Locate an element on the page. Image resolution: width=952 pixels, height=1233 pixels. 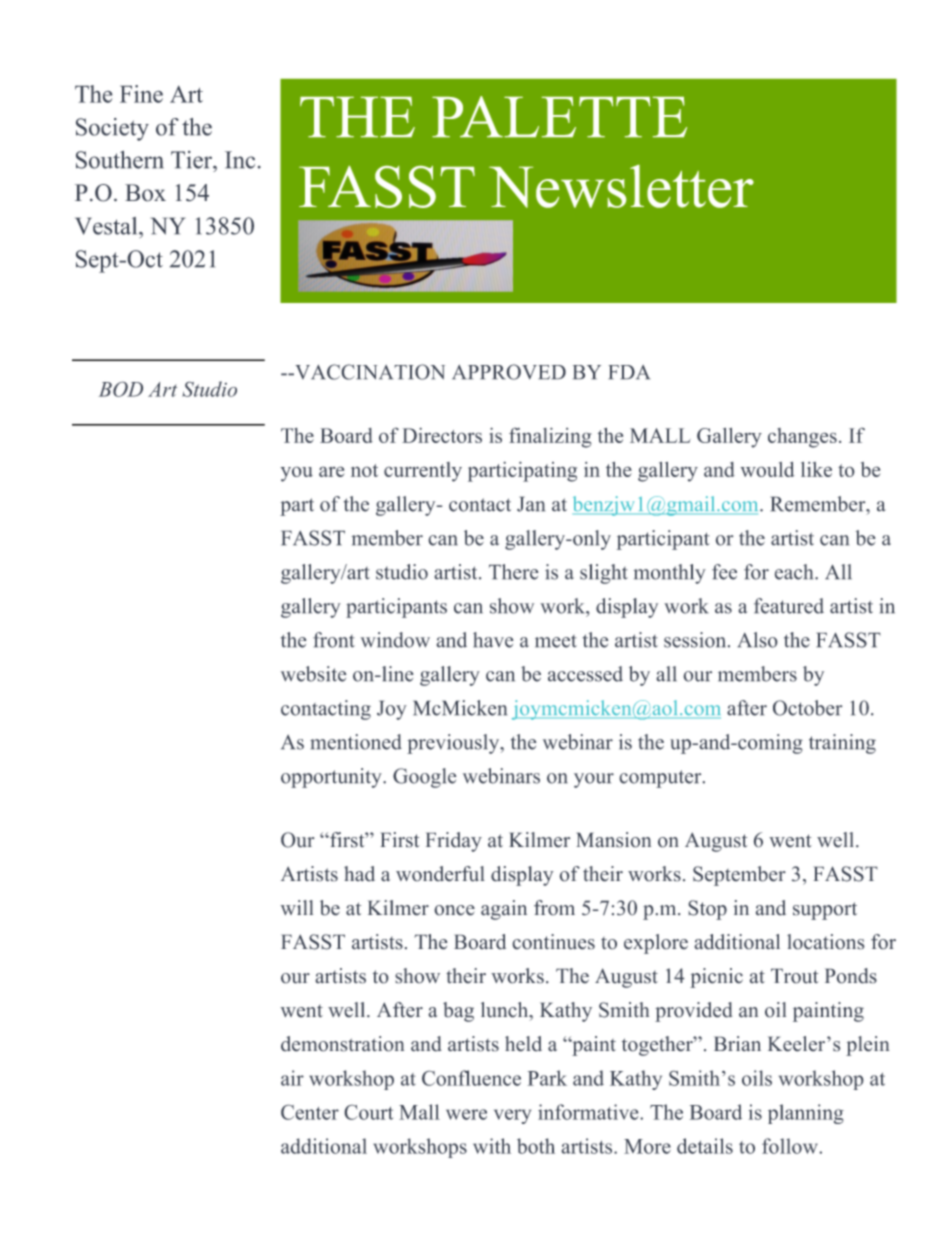
Newsletter is located at coordinates (621, 186).
